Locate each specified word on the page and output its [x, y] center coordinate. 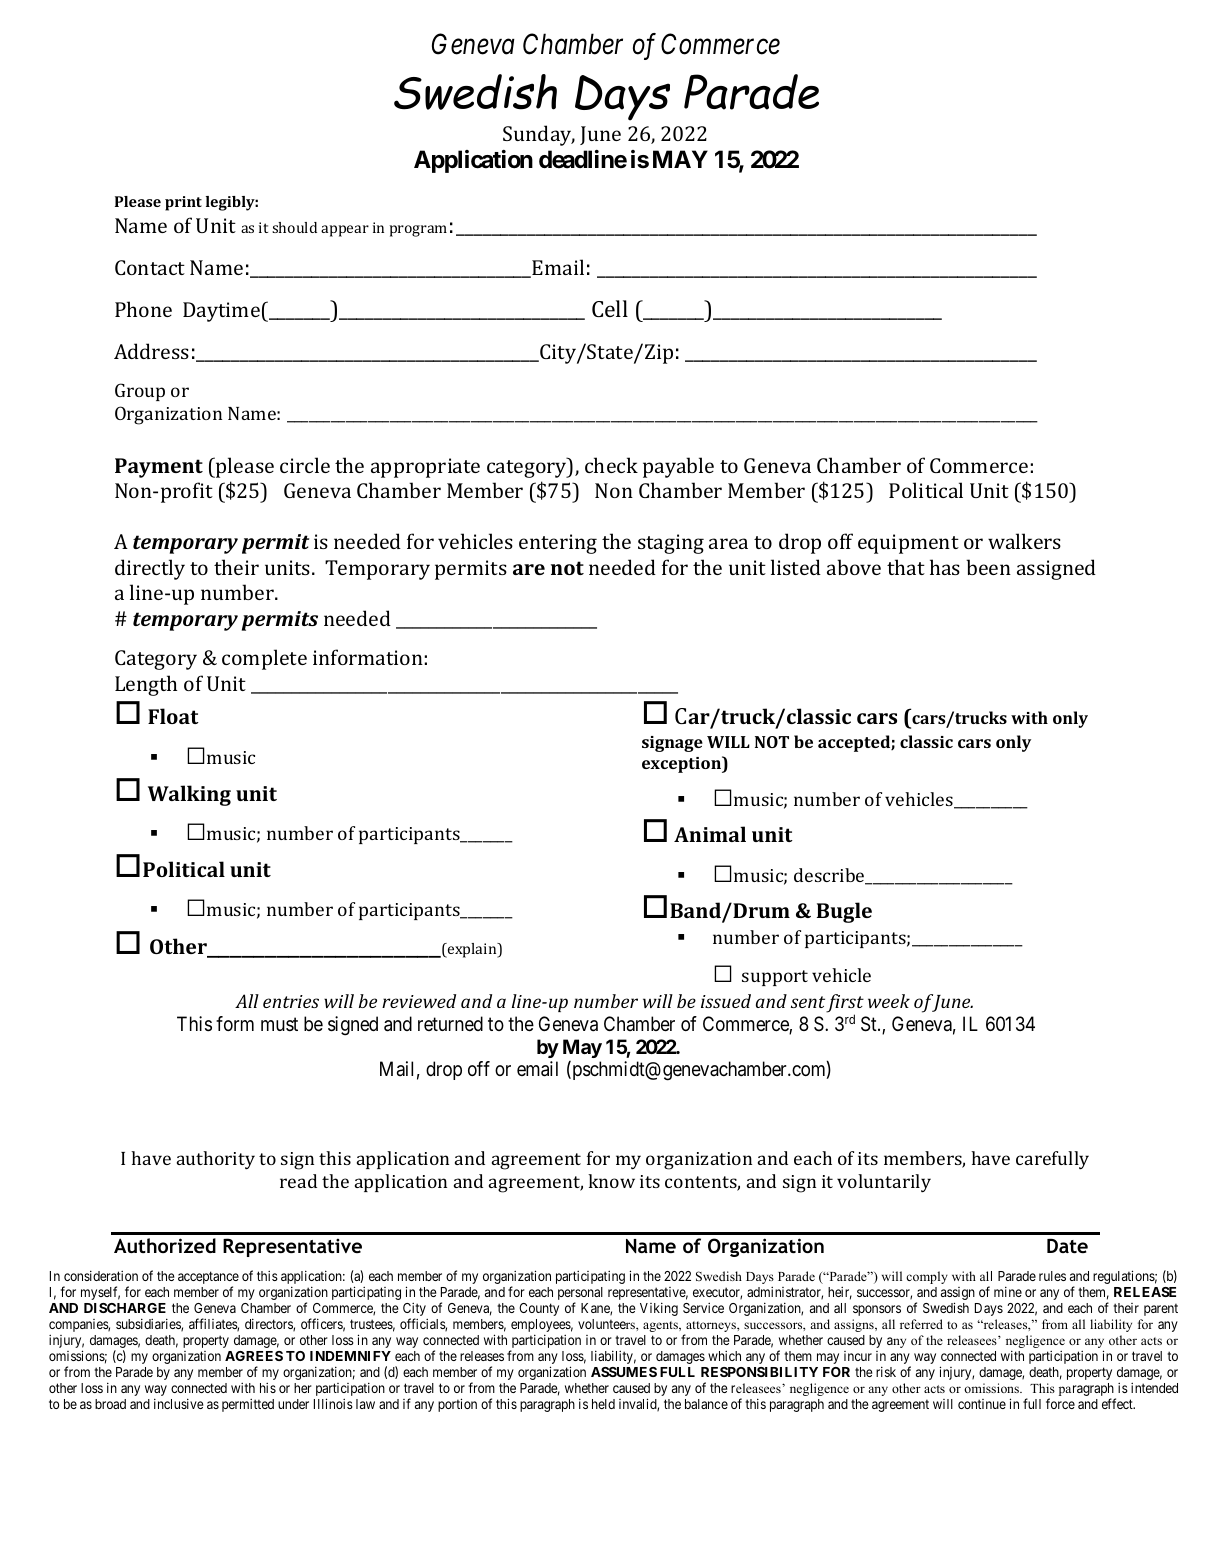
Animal [710, 834]
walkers [1024, 541]
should [294, 227]
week [889, 1001]
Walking [189, 795]
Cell [610, 308]
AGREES [254, 1356]
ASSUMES [624, 1372]
